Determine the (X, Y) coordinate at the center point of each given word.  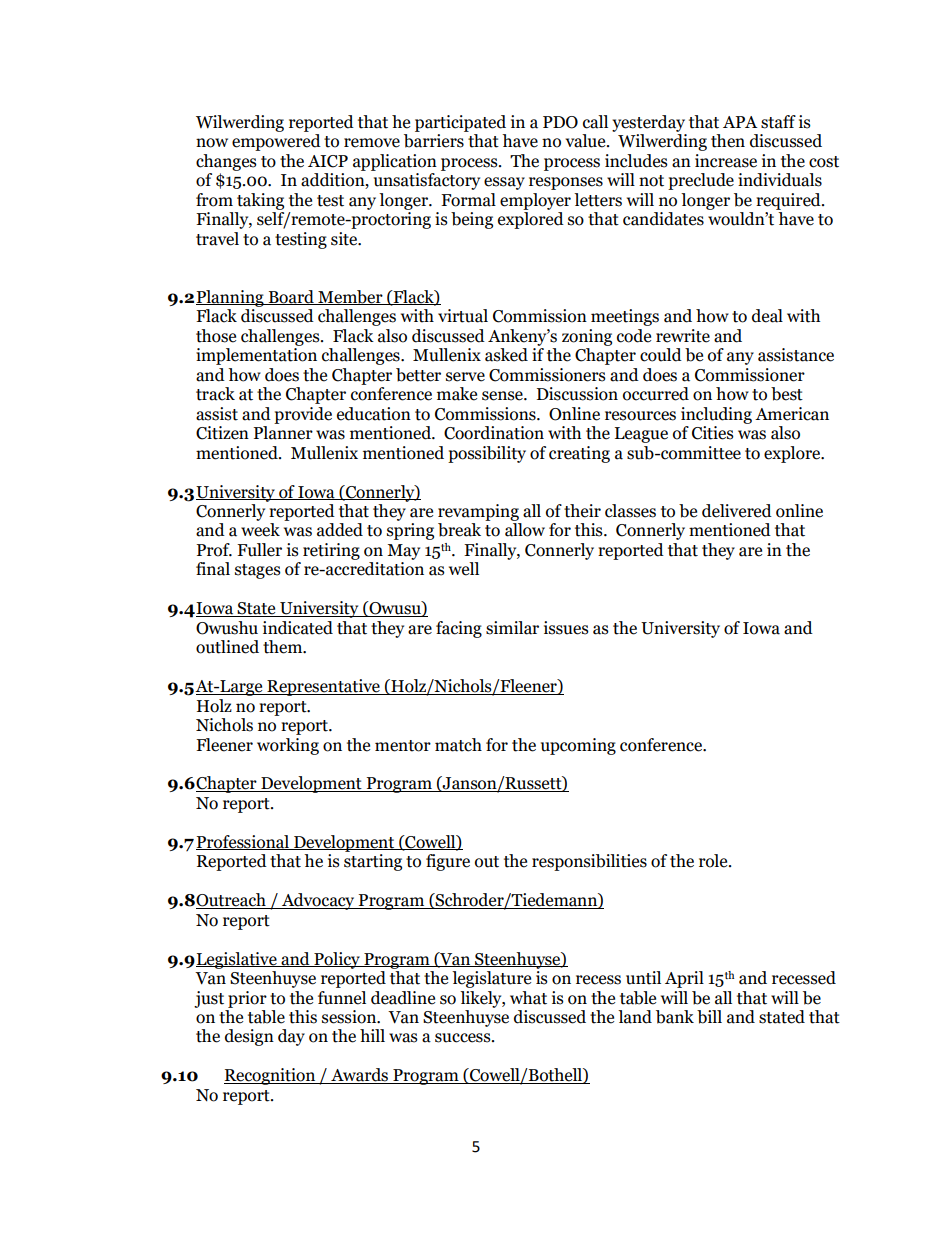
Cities (713, 433)
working (288, 746)
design (249, 1037)
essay (504, 183)
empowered (276, 142)
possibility (487, 454)
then (728, 141)
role (714, 861)
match (458, 745)
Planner (283, 433)
